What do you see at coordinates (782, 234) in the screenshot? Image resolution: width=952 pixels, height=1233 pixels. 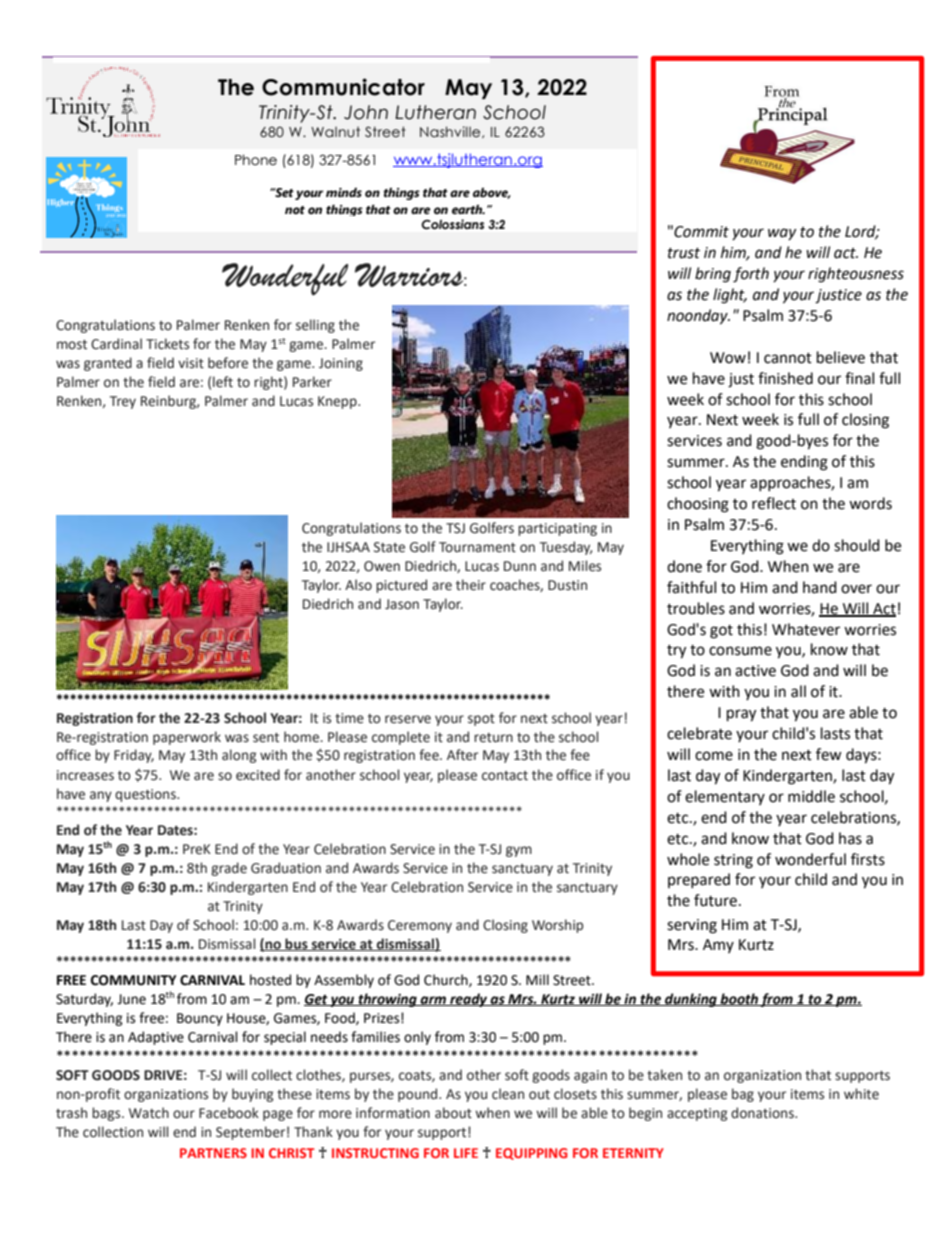 I see `way` at bounding box center [782, 234].
